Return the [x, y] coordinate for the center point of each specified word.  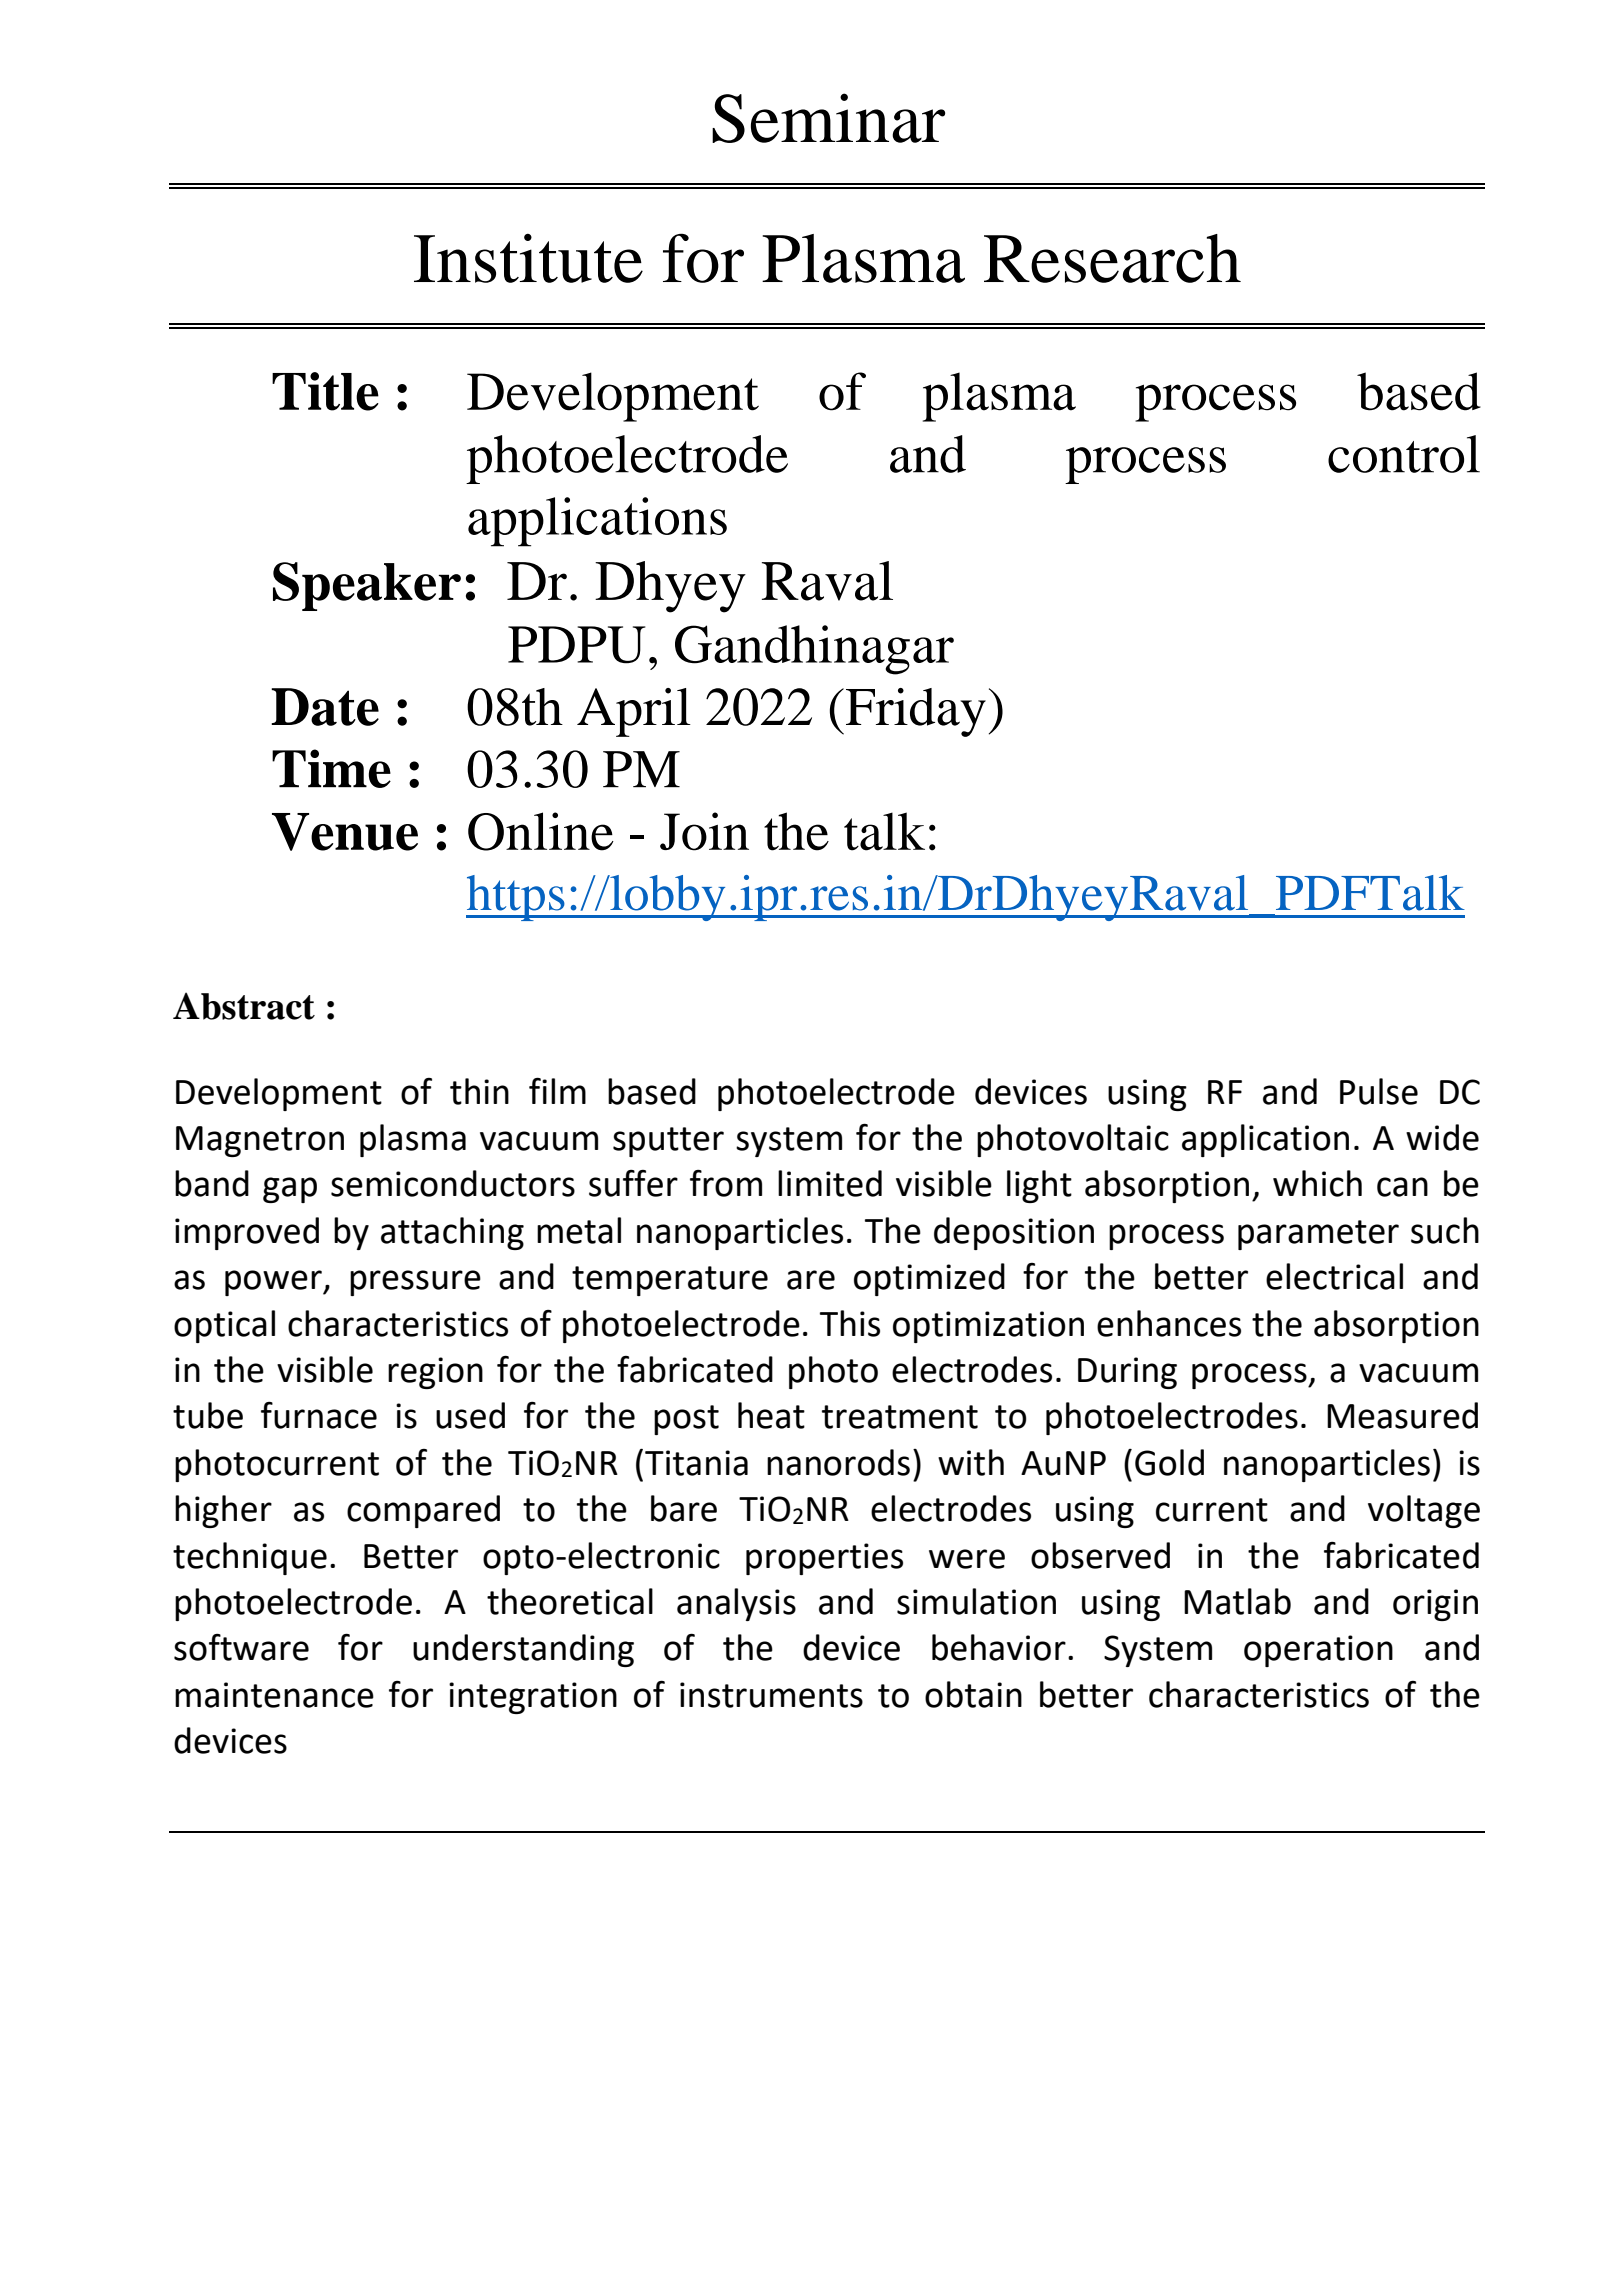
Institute [528, 258]
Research [1112, 258]
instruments [771, 1695]
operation [1318, 1651]
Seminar [828, 118]
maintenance [274, 1695]
